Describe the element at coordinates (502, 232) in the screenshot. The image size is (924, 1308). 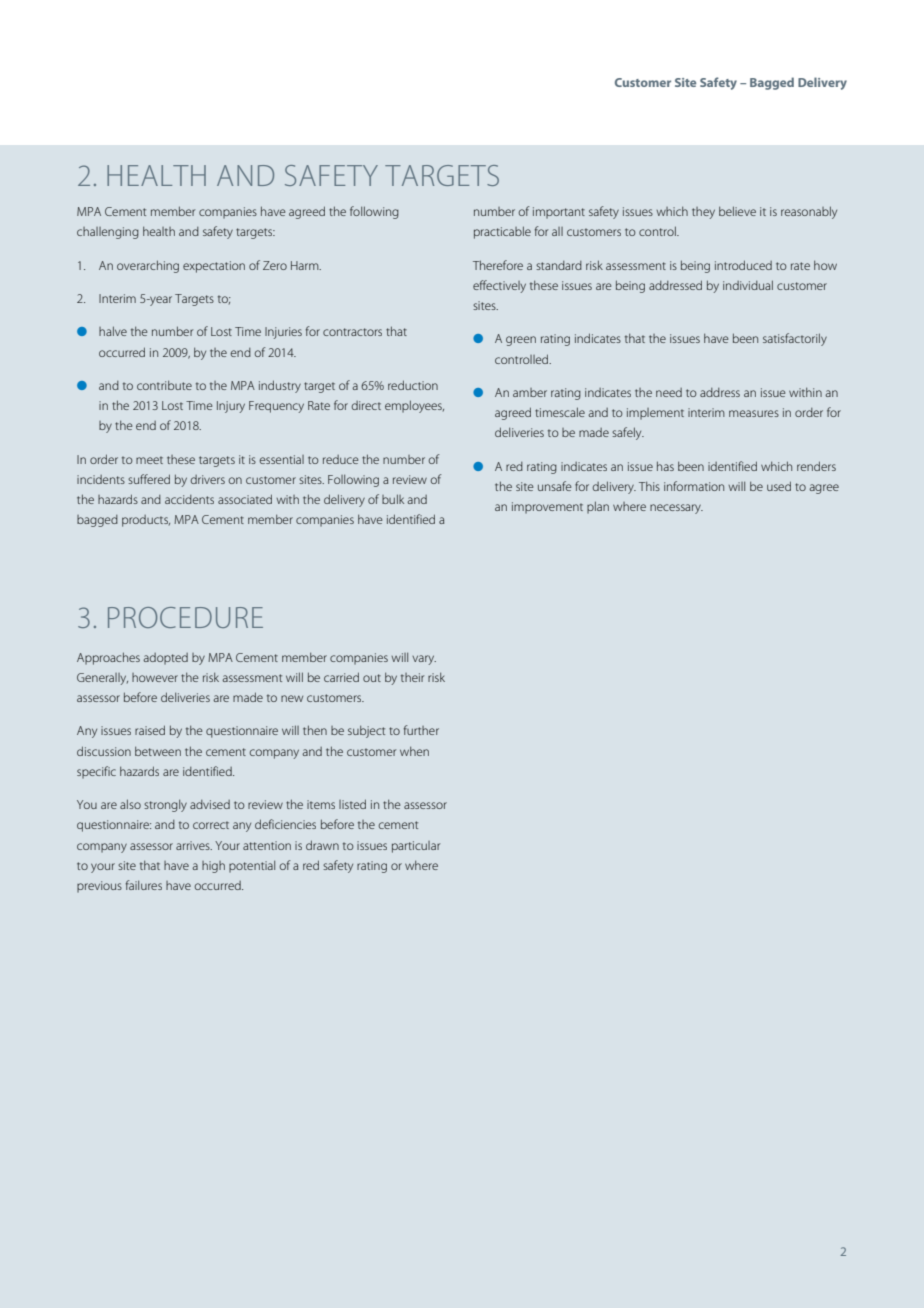
I see `practicable` at that location.
